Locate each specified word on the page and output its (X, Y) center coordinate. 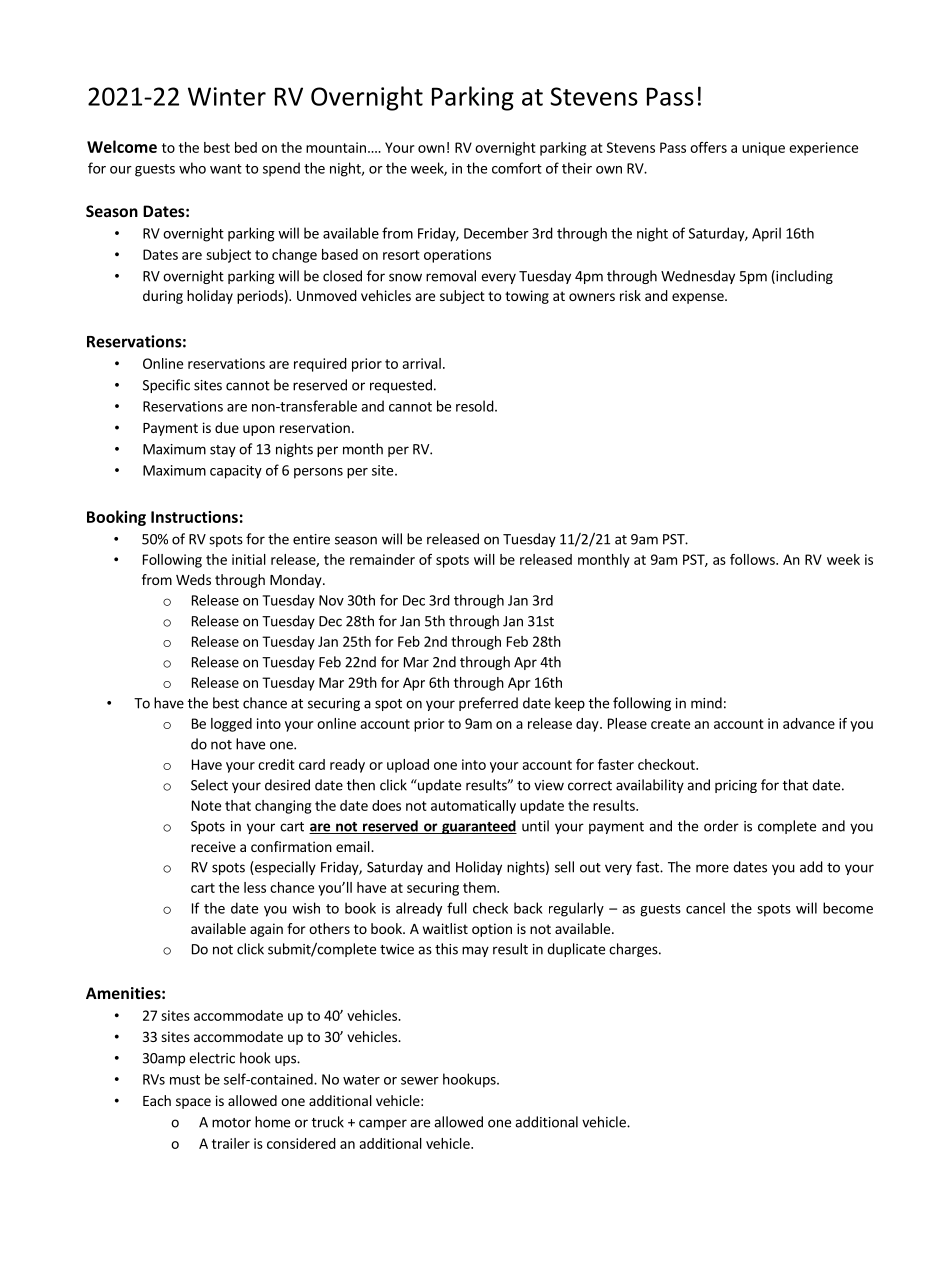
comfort (517, 168)
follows (753, 559)
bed (246, 147)
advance (809, 723)
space (193, 1103)
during (163, 297)
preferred (488, 704)
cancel (705, 908)
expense (699, 298)
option (492, 930)
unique (763, 149)
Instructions (194, 517)
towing (527, 297)
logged (231, 725)
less (255, 887)
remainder (382, 559)
